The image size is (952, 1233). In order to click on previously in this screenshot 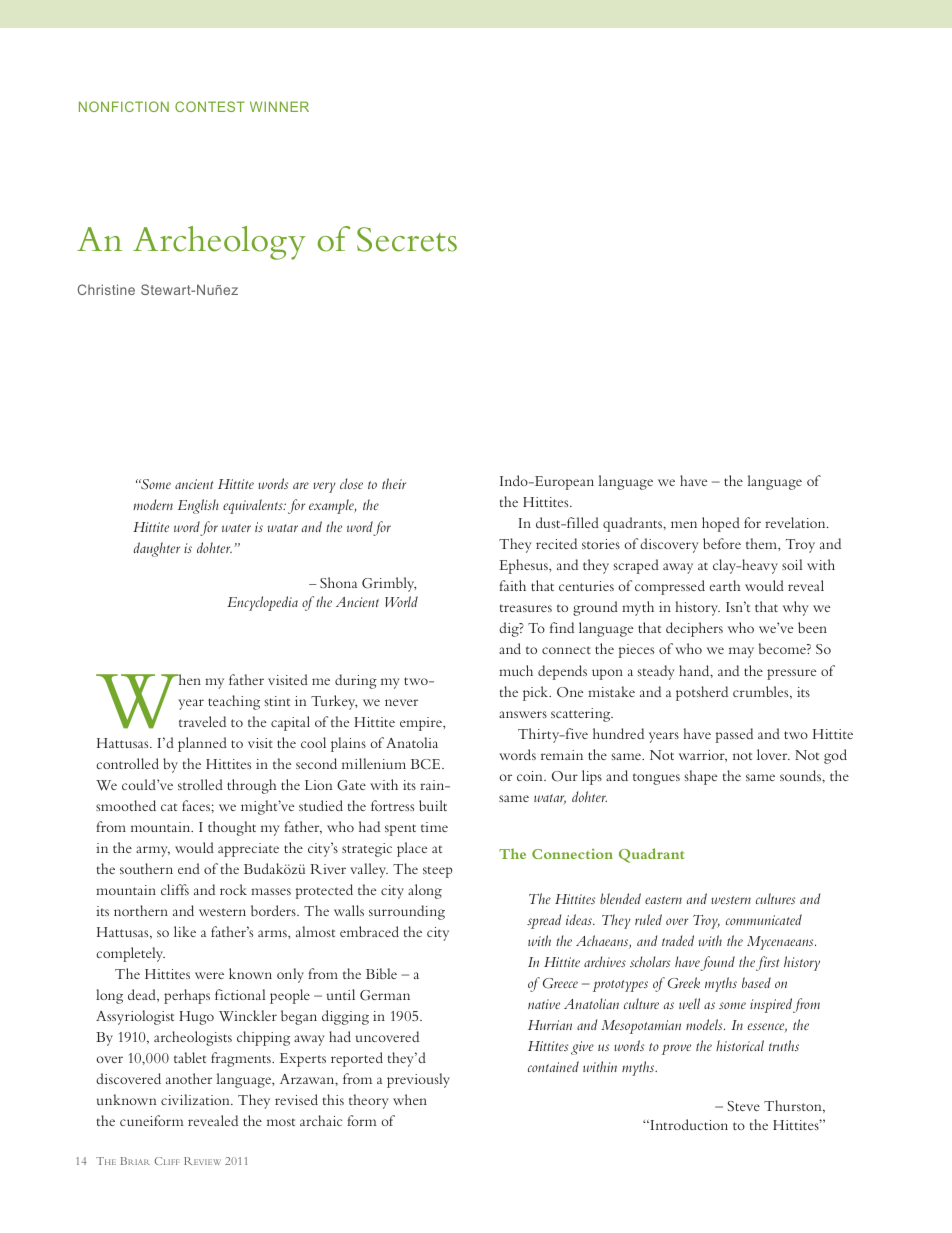, I will do `click(418, 1080)`.
